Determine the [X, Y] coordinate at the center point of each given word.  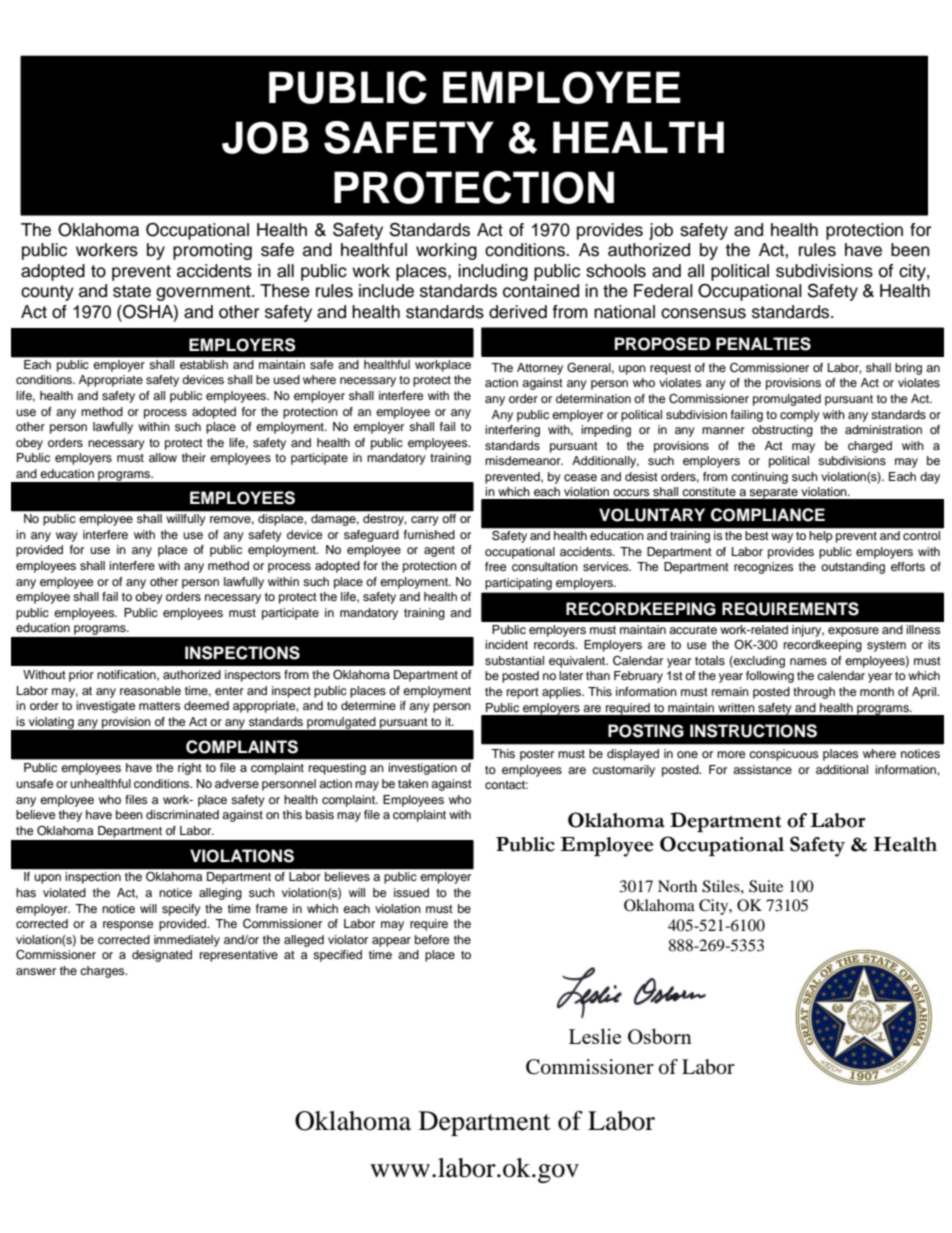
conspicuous [784, 755]
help [821, 537]
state [132, 291]
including [493, 272]
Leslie [595, 1036]
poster [537, 755]
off [449, 518]
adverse [237, 783]
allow [163, 457]
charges [103, 972]
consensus [703, 313]
